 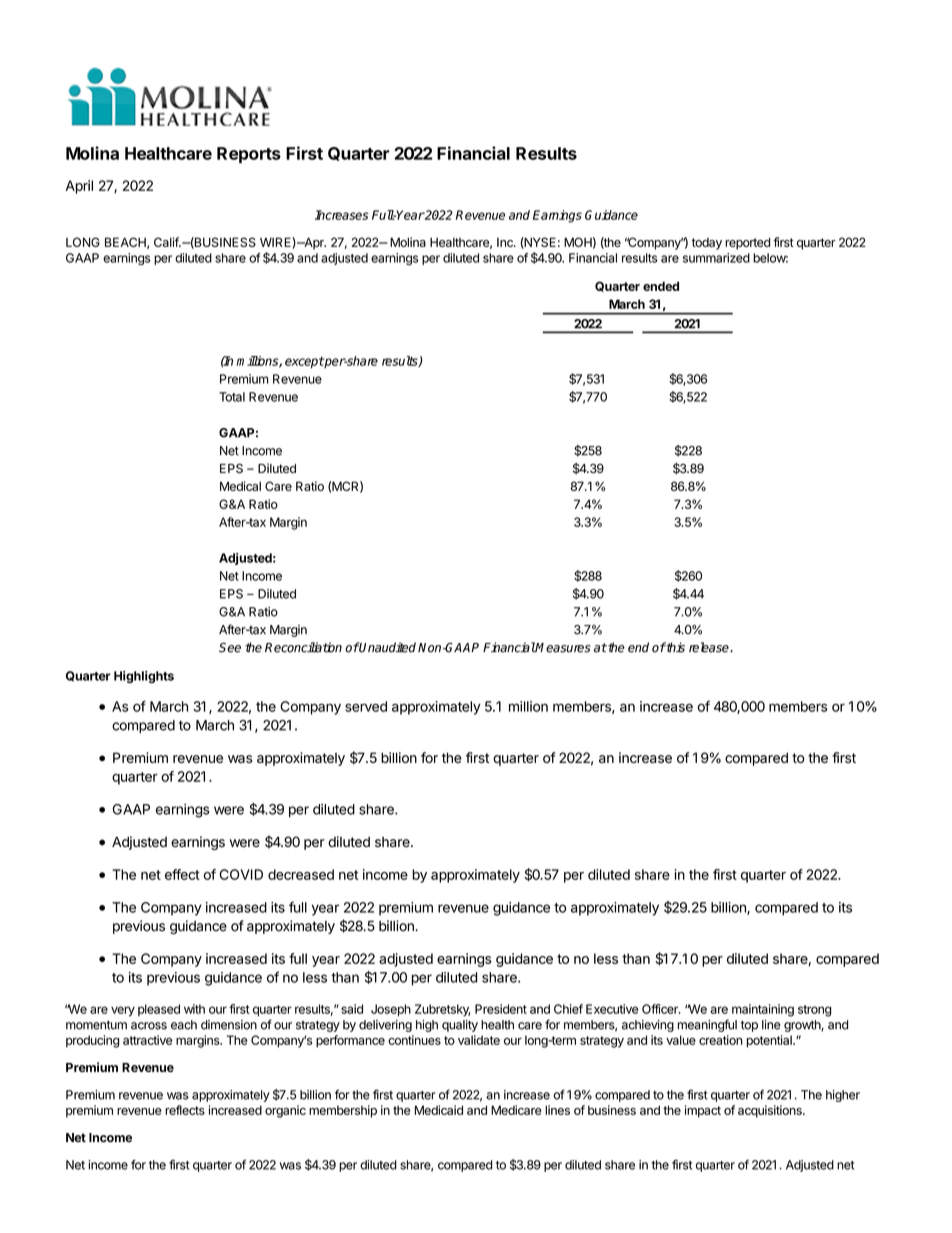 I want to click on Reports, so click(x=249, y=155).
